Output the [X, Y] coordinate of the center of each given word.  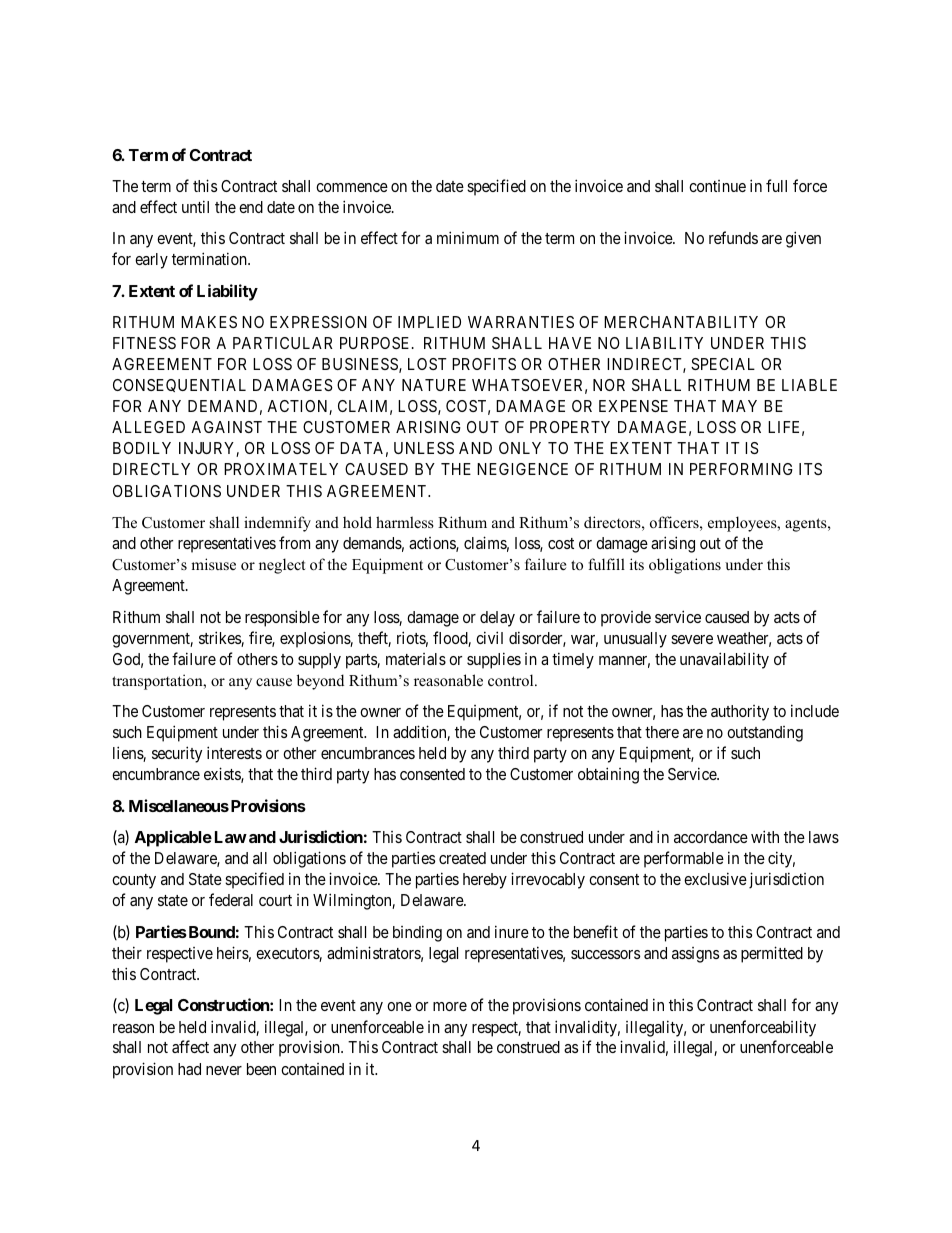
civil [489, 637]
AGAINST [226, 427]
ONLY [520, 448]
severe [692, 639]
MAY [739, 406]
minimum [468, 237]
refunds [733, 237]
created [462, 858]
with [765, 836]
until [195, 206]
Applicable [173, 838]
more [450, 1006]
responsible [282, 618]
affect [190, 1046]
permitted [772, 954]
